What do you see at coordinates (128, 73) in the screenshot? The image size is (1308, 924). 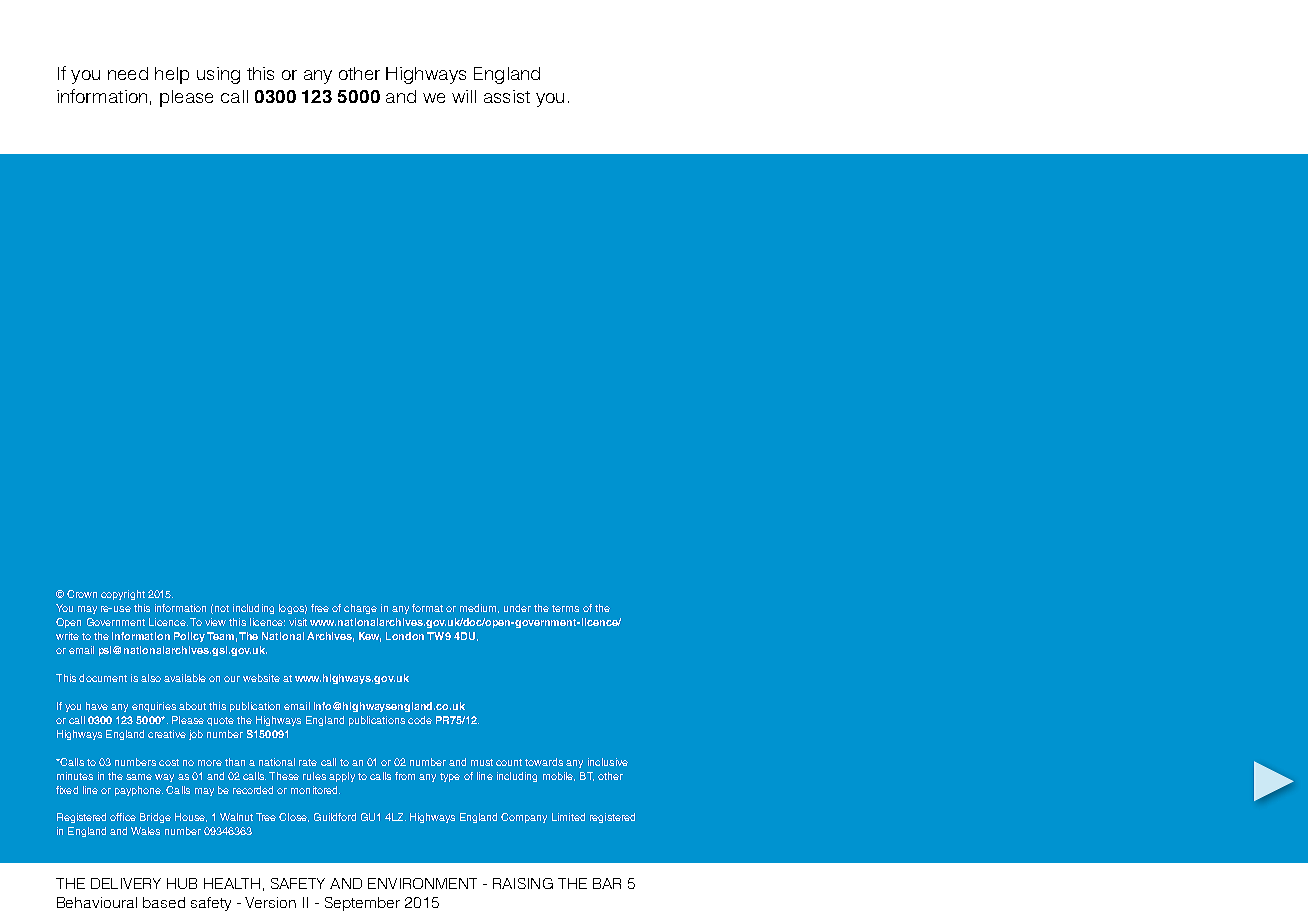 I see `need` at bounding box center [128, 73].
